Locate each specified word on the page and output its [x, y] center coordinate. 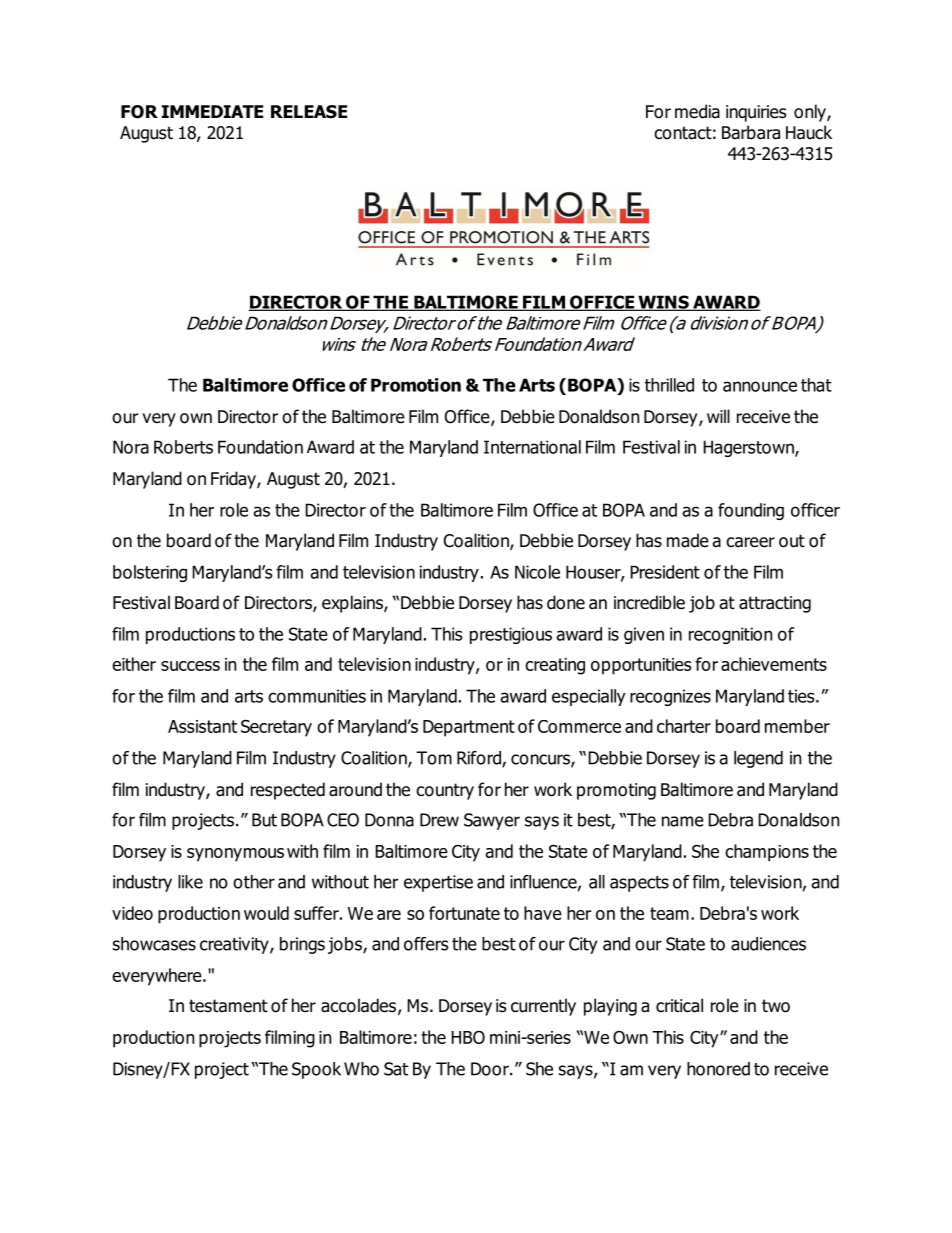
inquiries [756, 113]
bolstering [150, 573]
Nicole [537, 572]
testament [228, 1006]
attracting [775, 604]
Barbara [751, 132]
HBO [468, 1037]
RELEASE [309, 112]
